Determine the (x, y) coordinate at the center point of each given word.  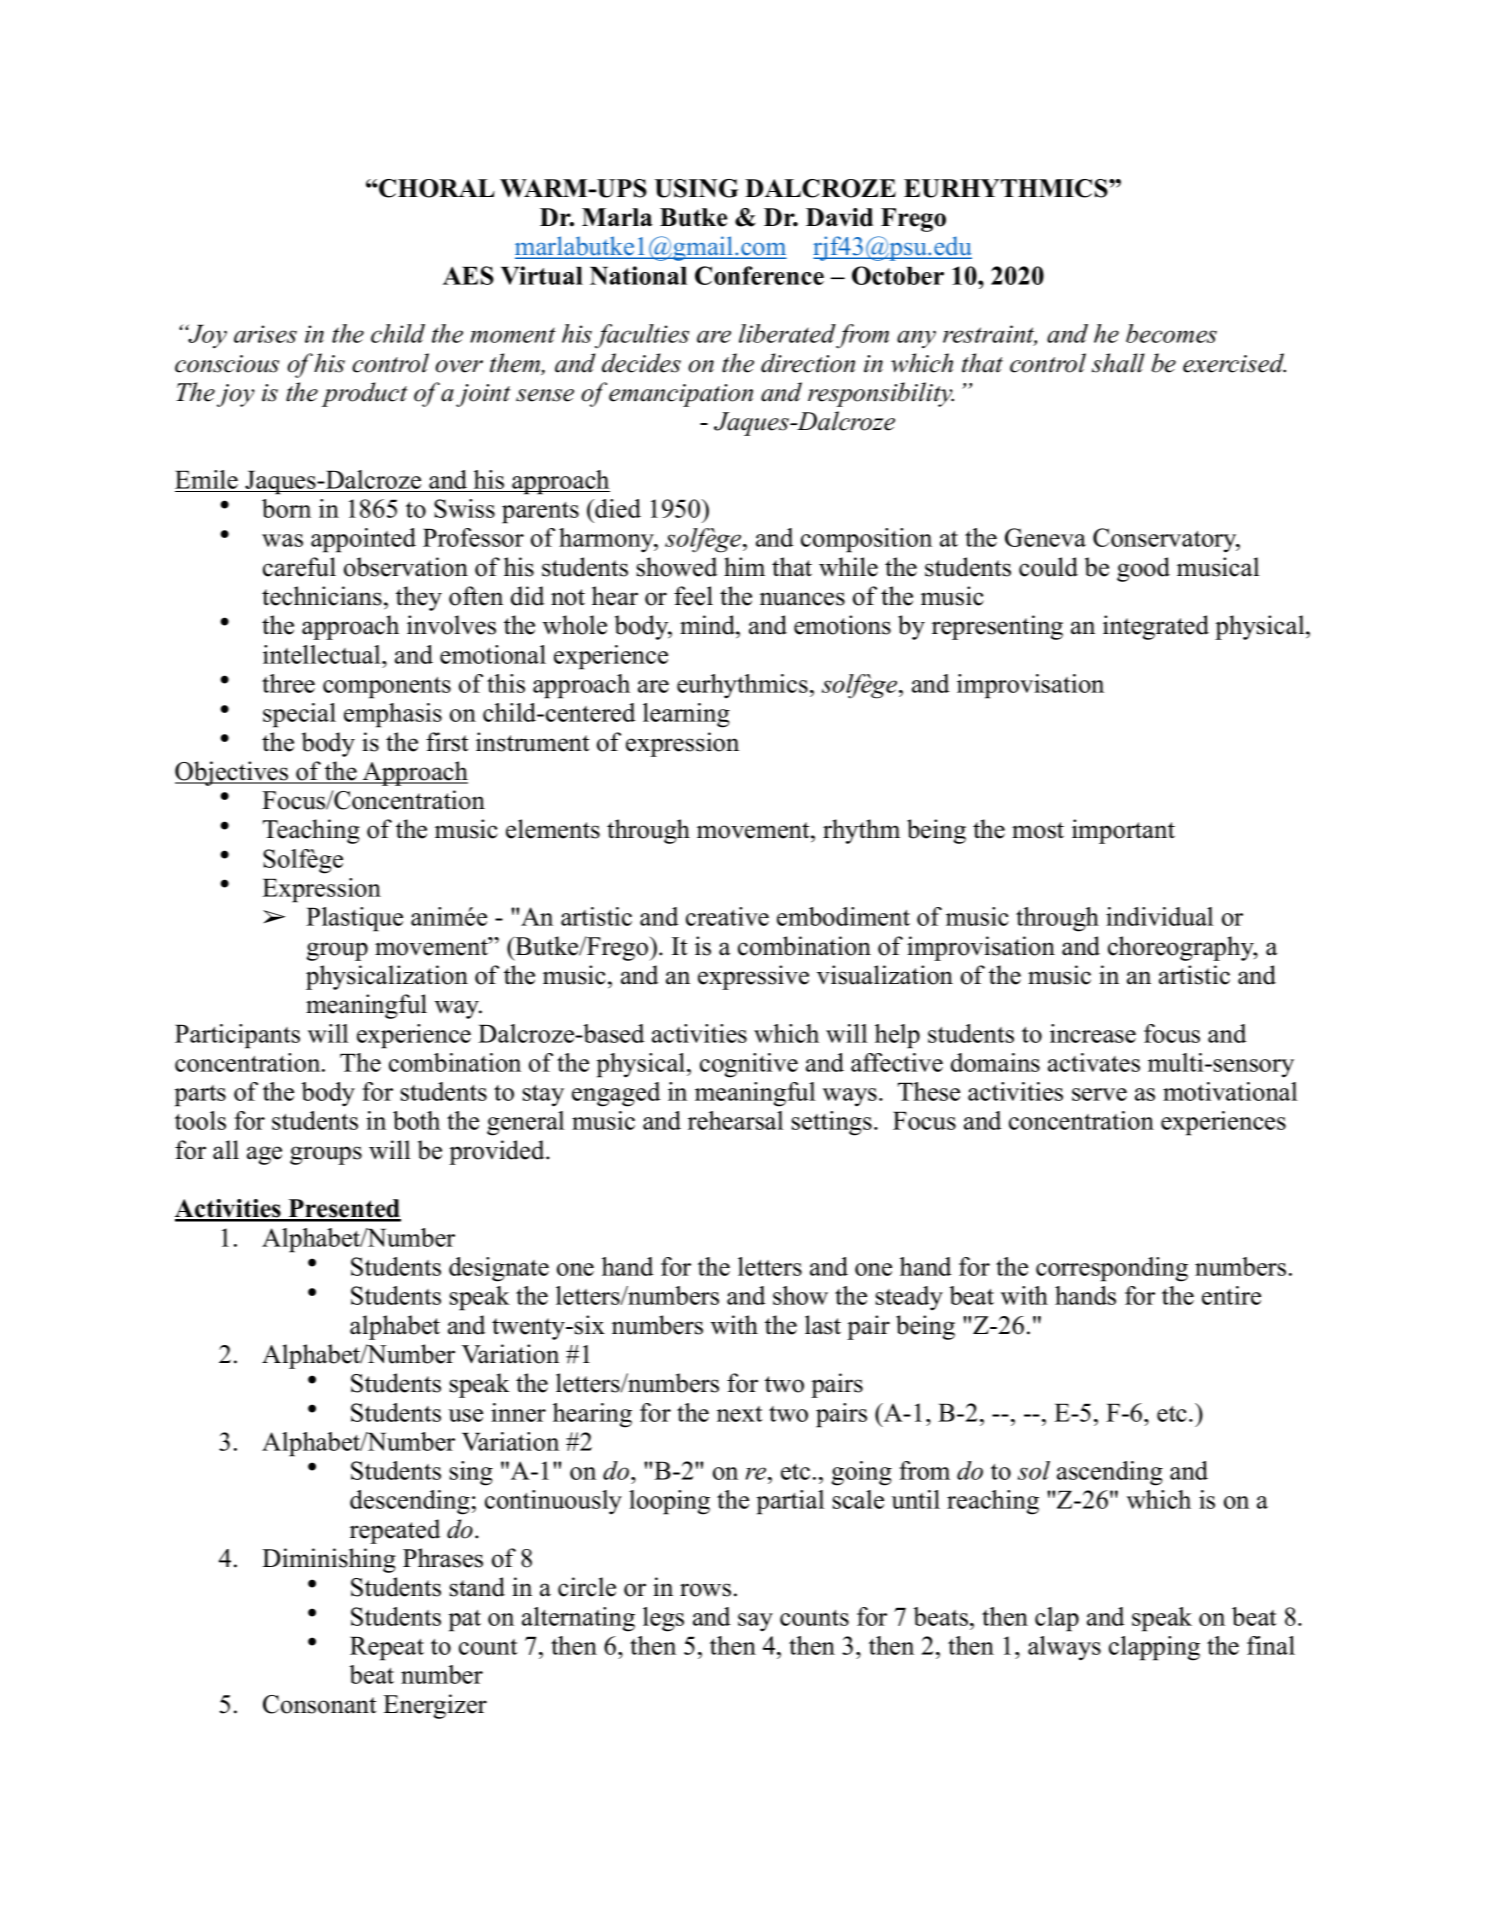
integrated (1156, 627)
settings (832, 1123)
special (299, 715)
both (416, 1120)
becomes (1171, 333)
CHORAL (436, 188)
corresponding (1112, 1269)
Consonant (319, 1704)
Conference (759, 275)
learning (686, 715)
